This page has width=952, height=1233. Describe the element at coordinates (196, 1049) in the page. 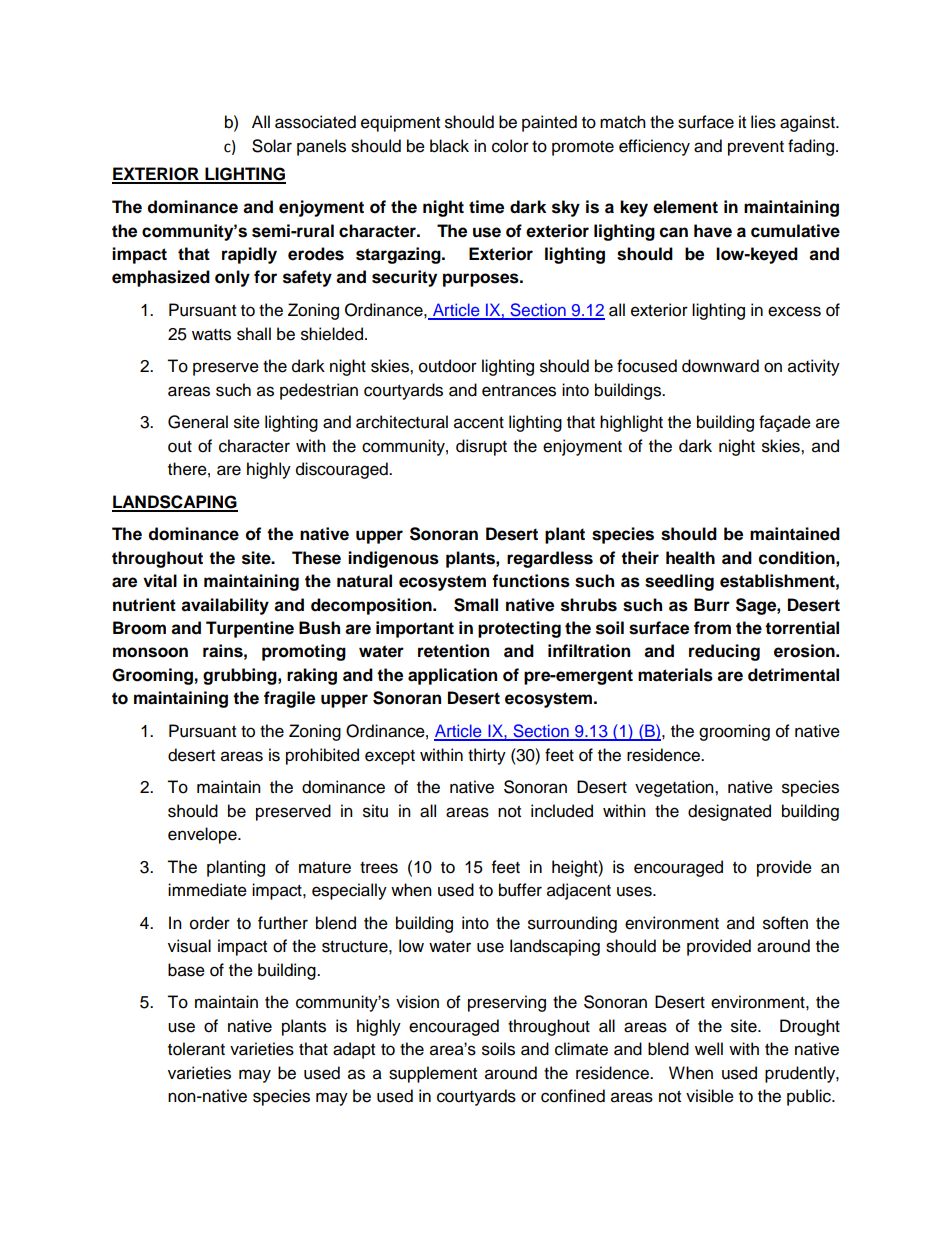

I see `tolerant` at that location.
